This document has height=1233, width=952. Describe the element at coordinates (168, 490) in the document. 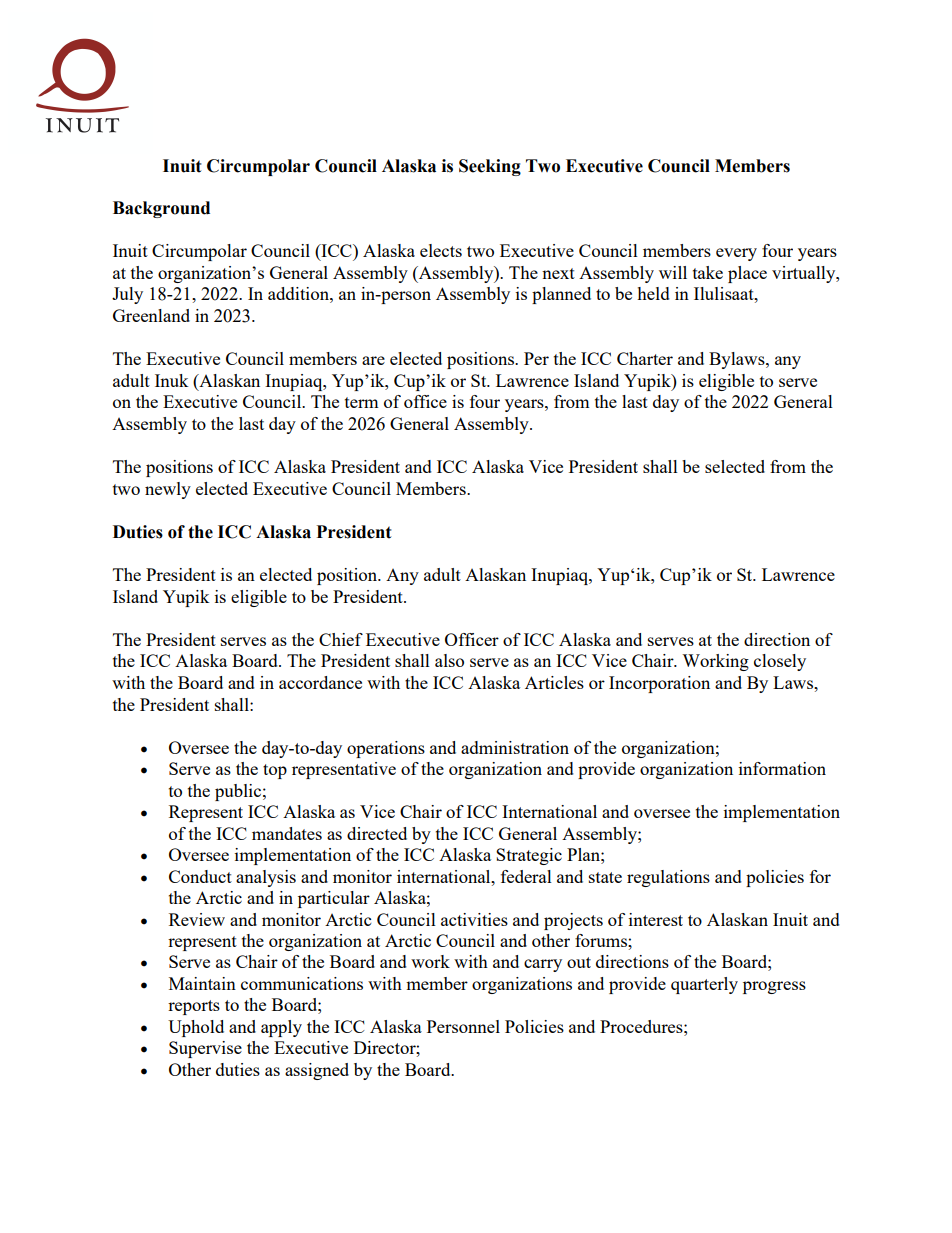

I see `newly` at that location.
